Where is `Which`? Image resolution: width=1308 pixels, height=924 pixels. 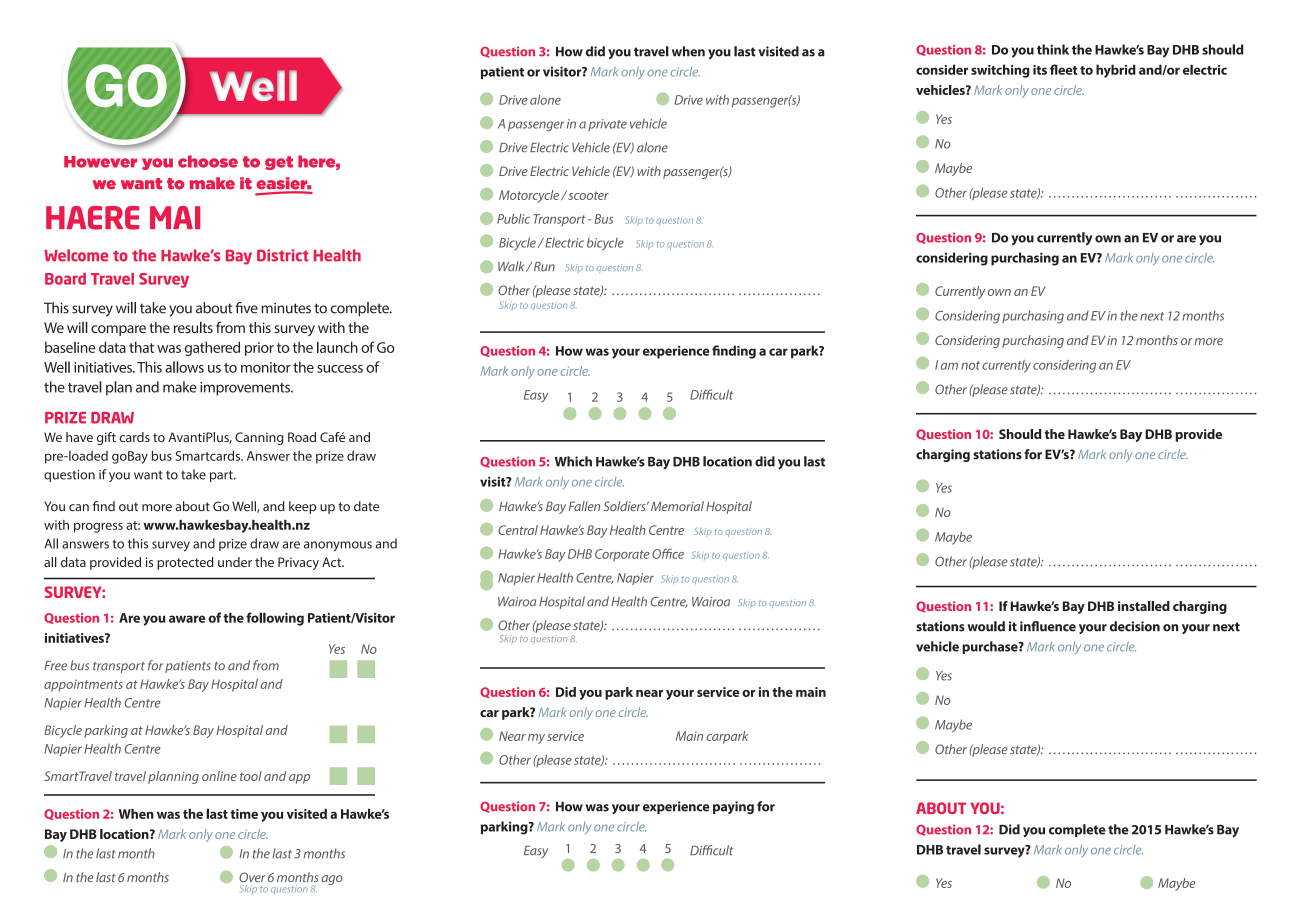
Which is located at coordinates (573, 461).
